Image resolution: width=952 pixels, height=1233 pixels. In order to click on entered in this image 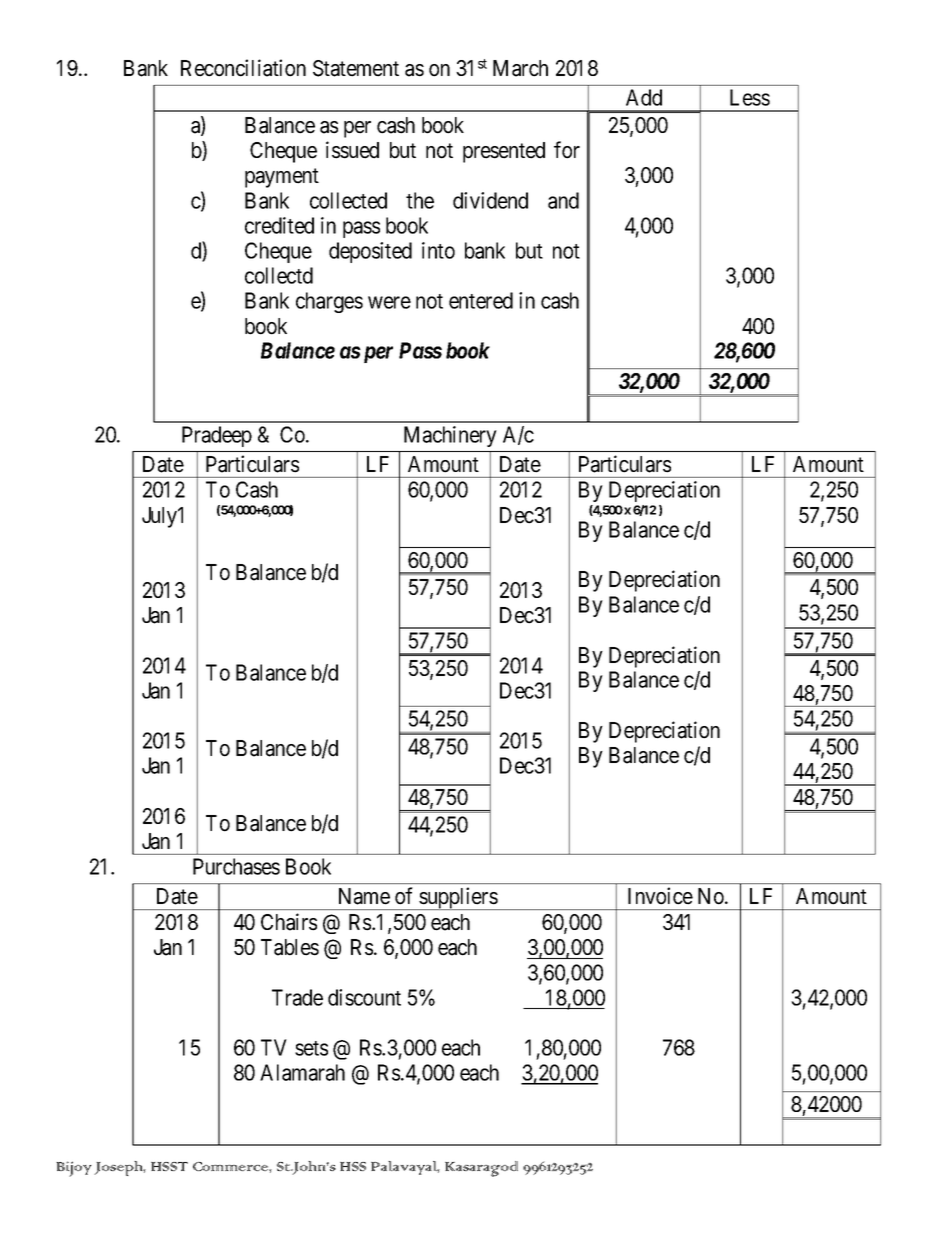, I will do `click(481, 300)`.
